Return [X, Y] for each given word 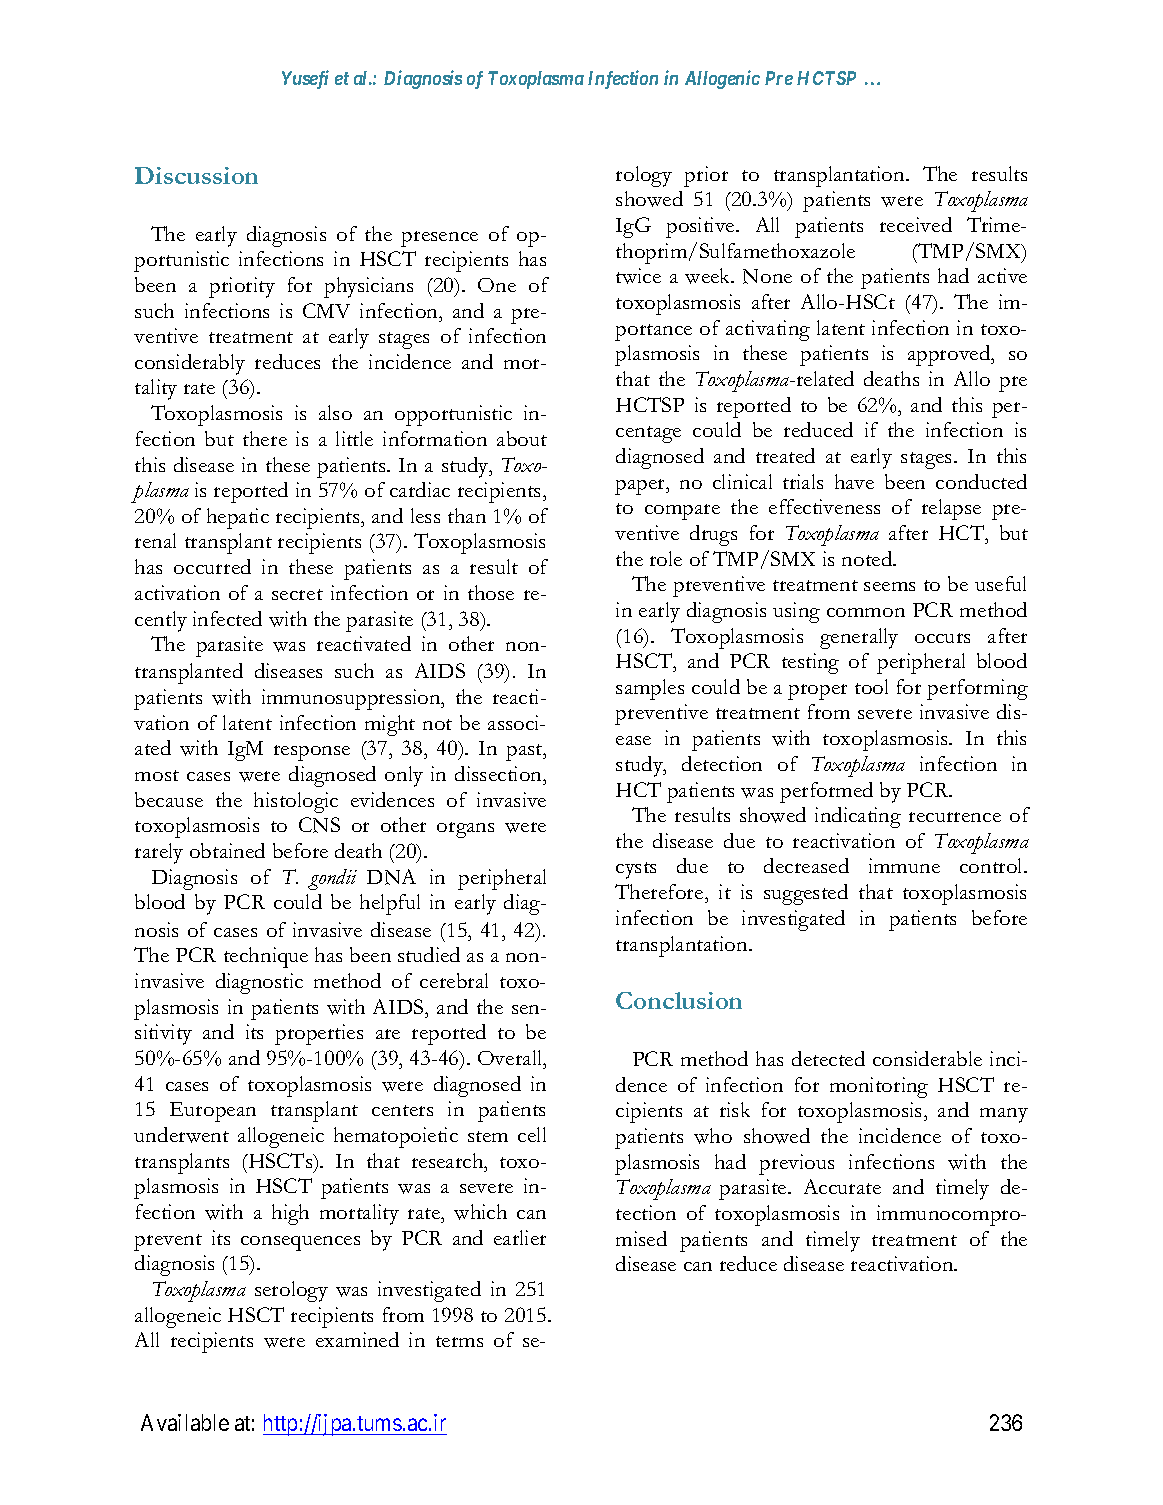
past [525, 752]
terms [459, 1341]
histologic [296, 802]
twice [638, 276]
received [916, 224]
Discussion [196, 175]
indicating [858, 817]
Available [185, 1422]
